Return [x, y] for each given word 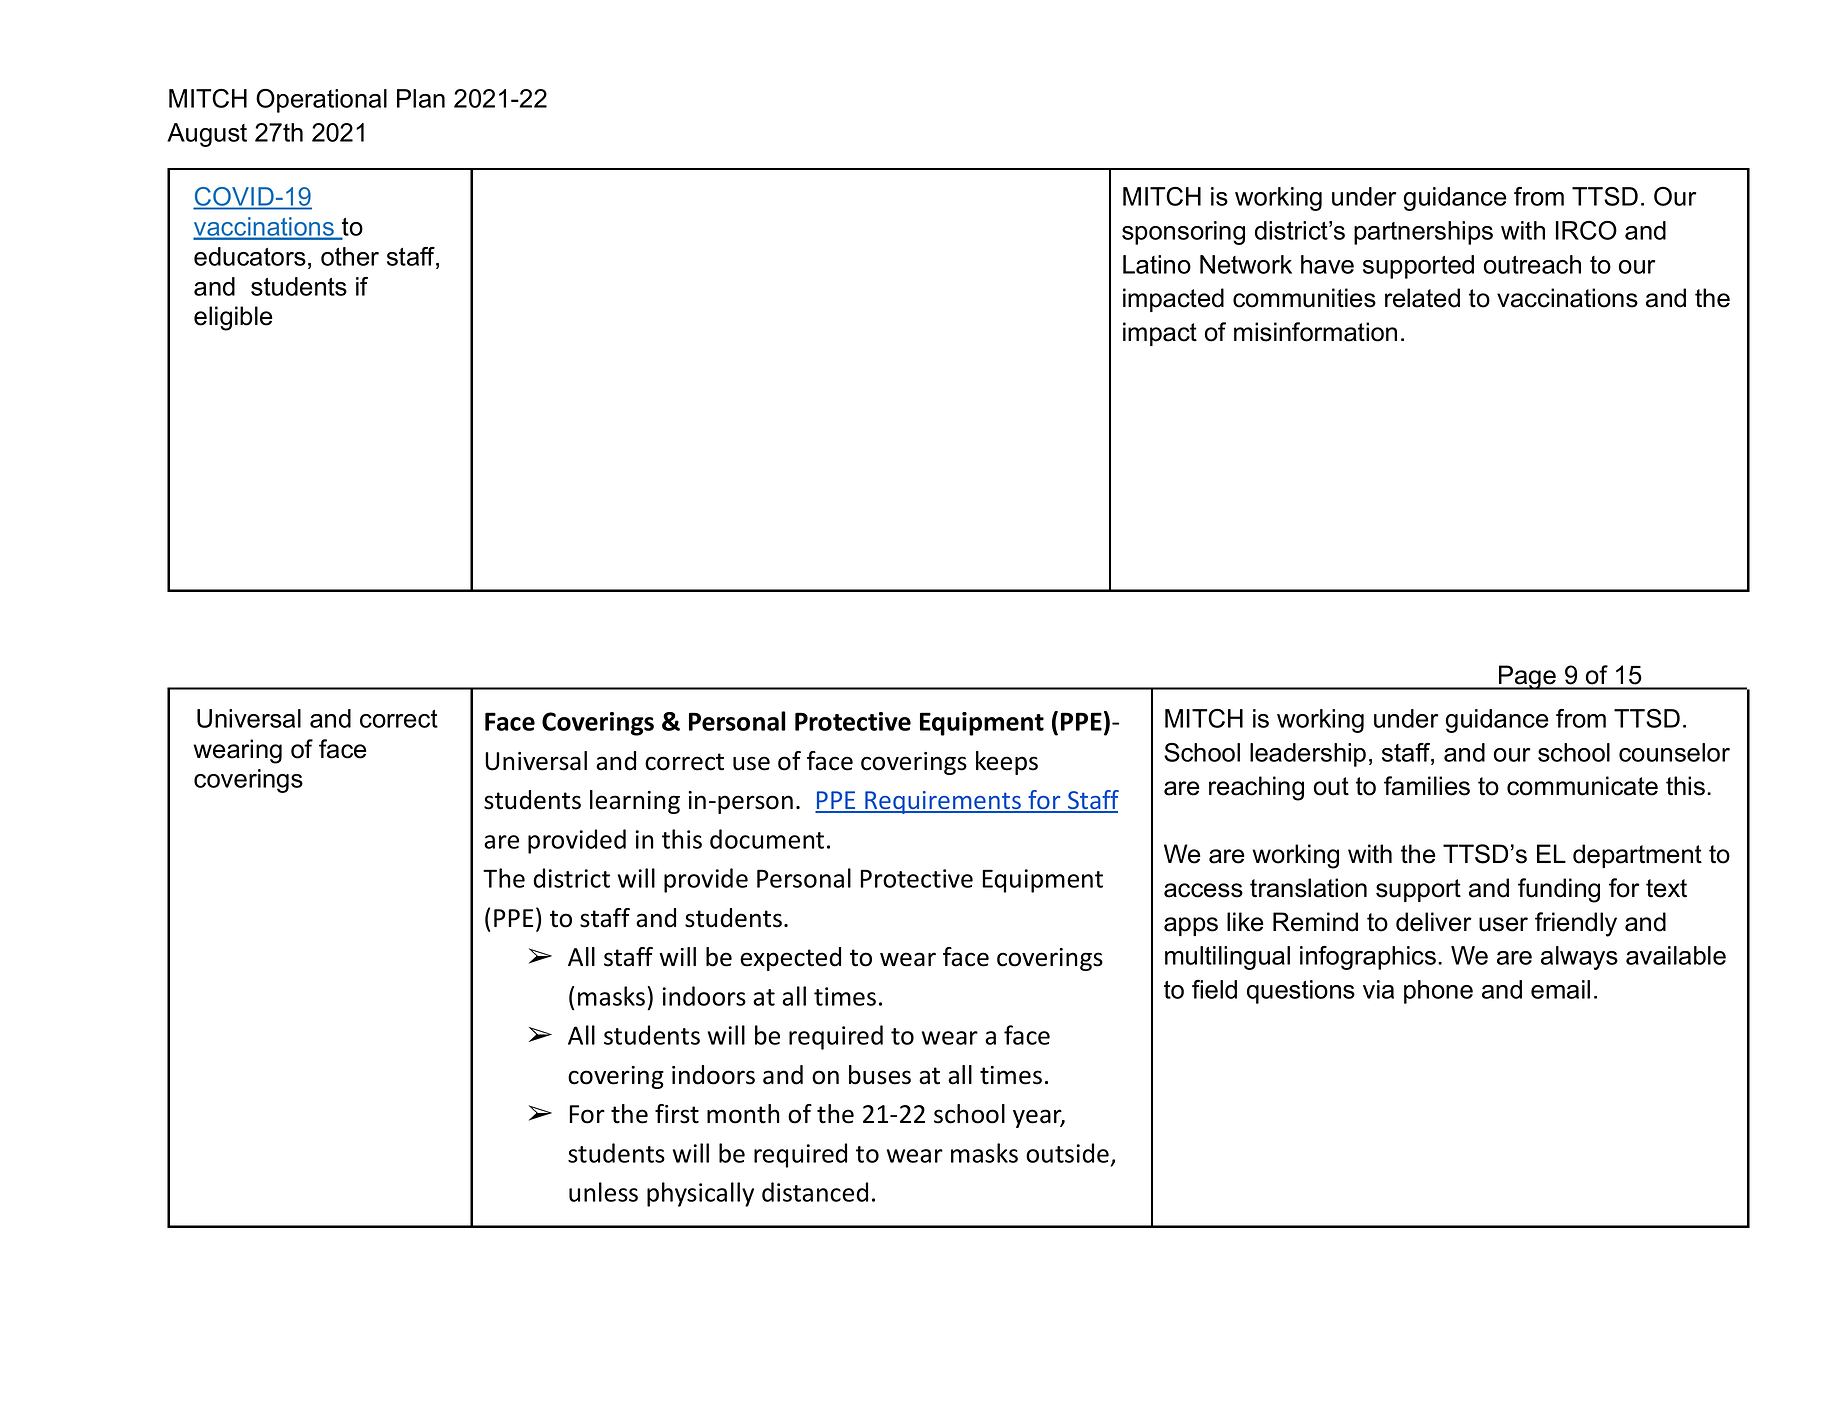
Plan [421, 98]
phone [1438, 992]
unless [603, 1192]
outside [1067, 1153]
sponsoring [1183, 233]
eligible [233, 318]
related [1422, 298]
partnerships [1423, 233]
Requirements [943, 802]
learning [635, 802]
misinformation [1315, 332]
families [1427, 786]
